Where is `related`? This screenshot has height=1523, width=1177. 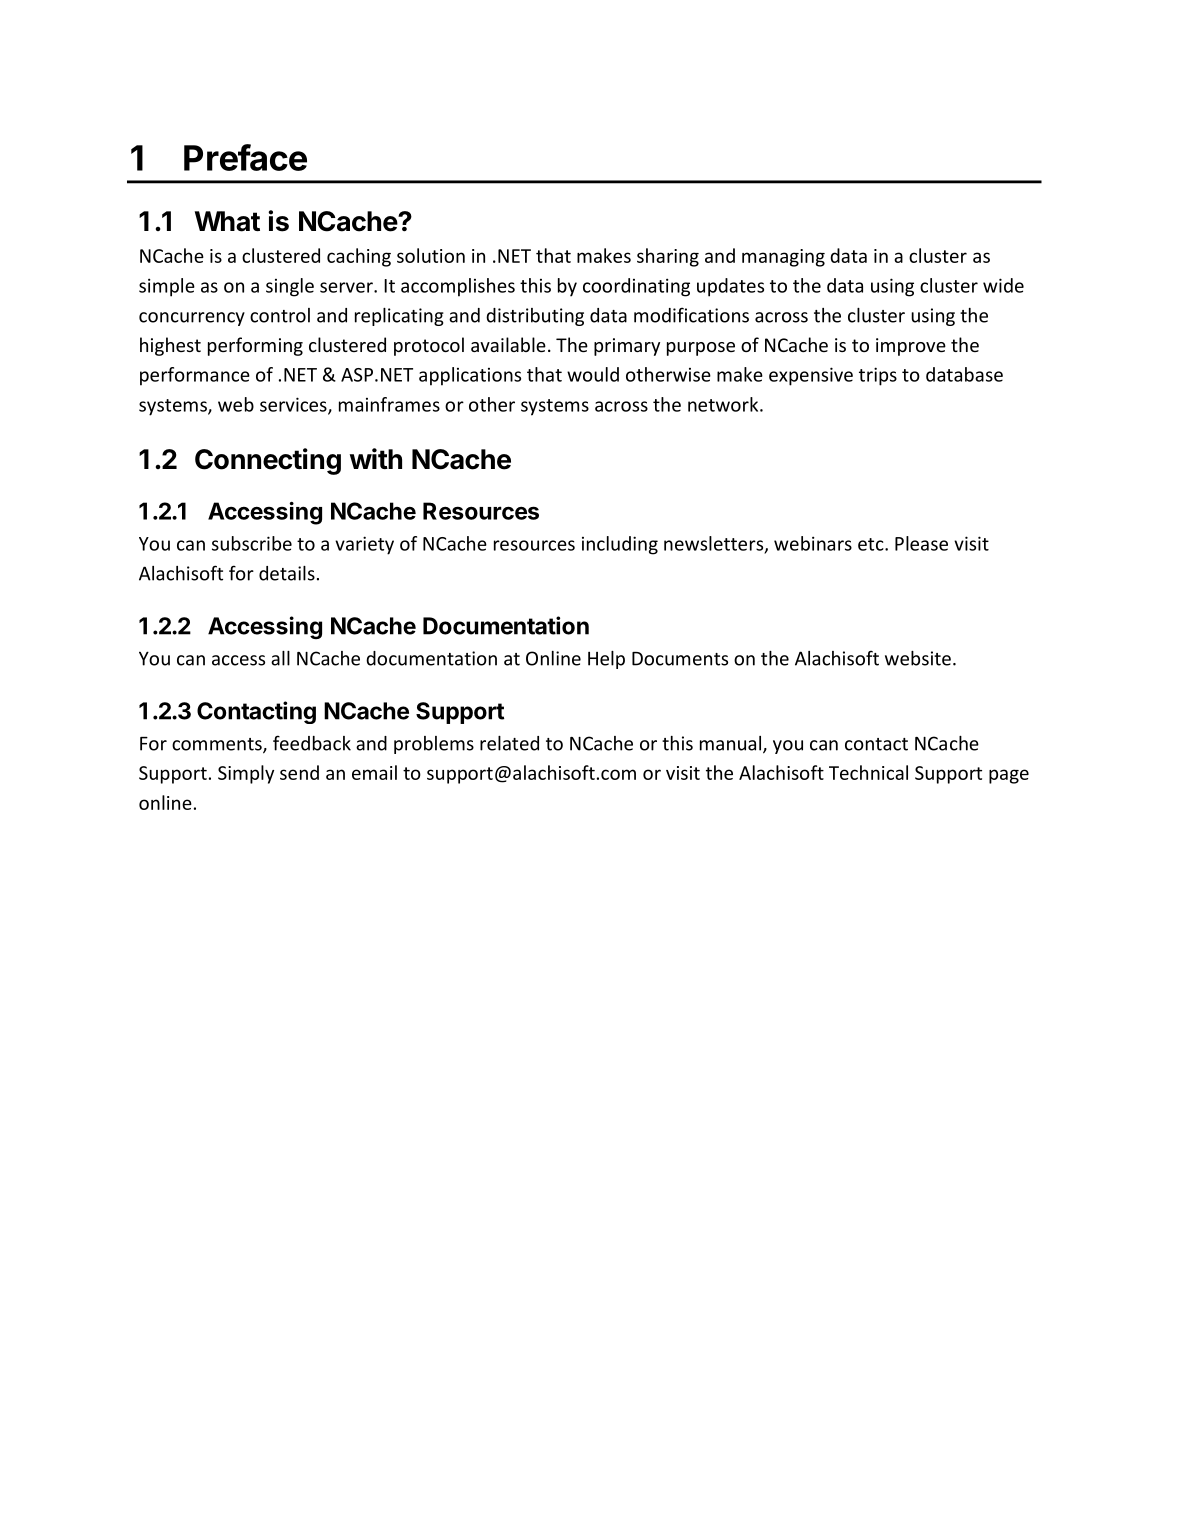
related is located at coordinates (509, 743).
